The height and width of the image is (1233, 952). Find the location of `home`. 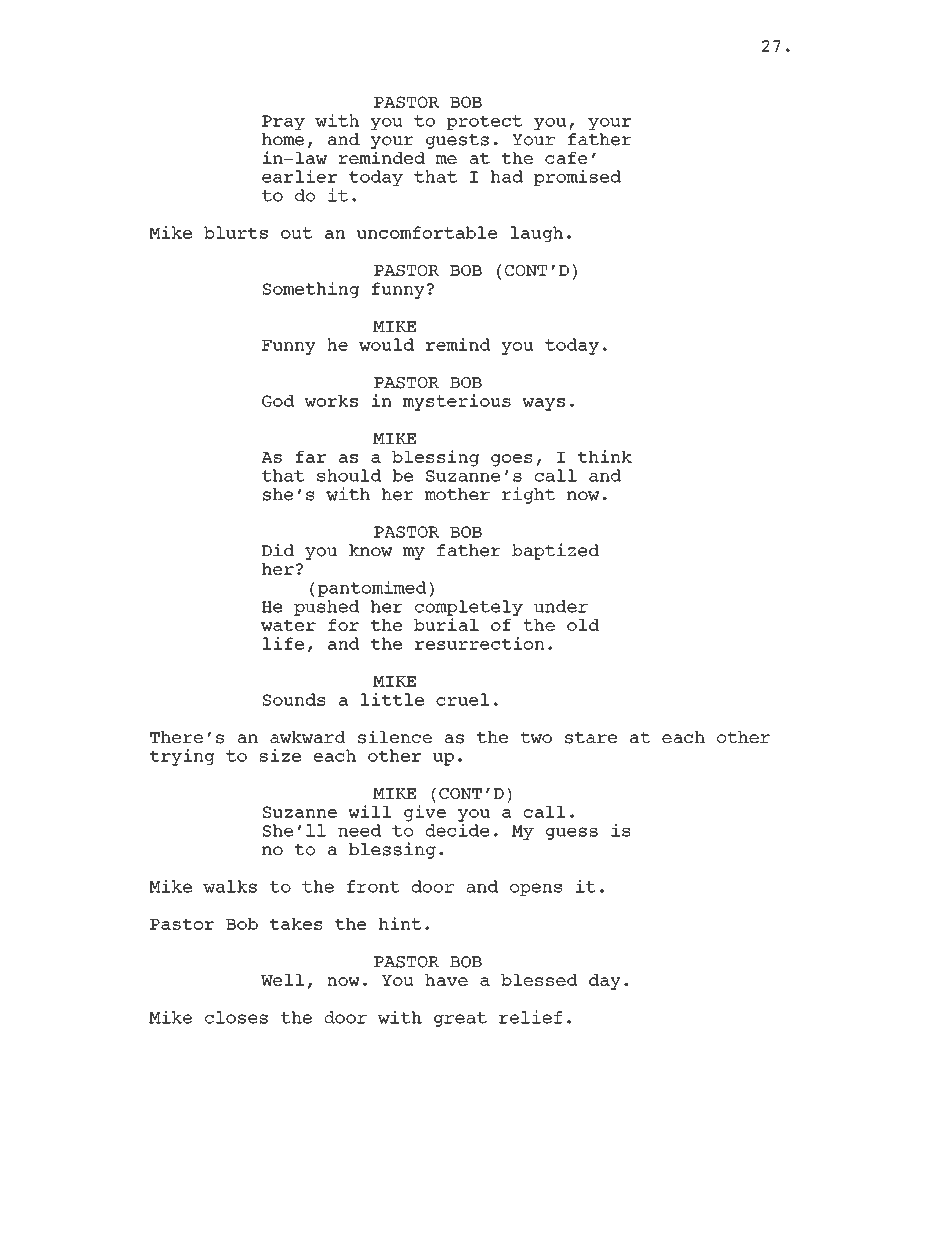

home is located at coordinates (283, 139).
